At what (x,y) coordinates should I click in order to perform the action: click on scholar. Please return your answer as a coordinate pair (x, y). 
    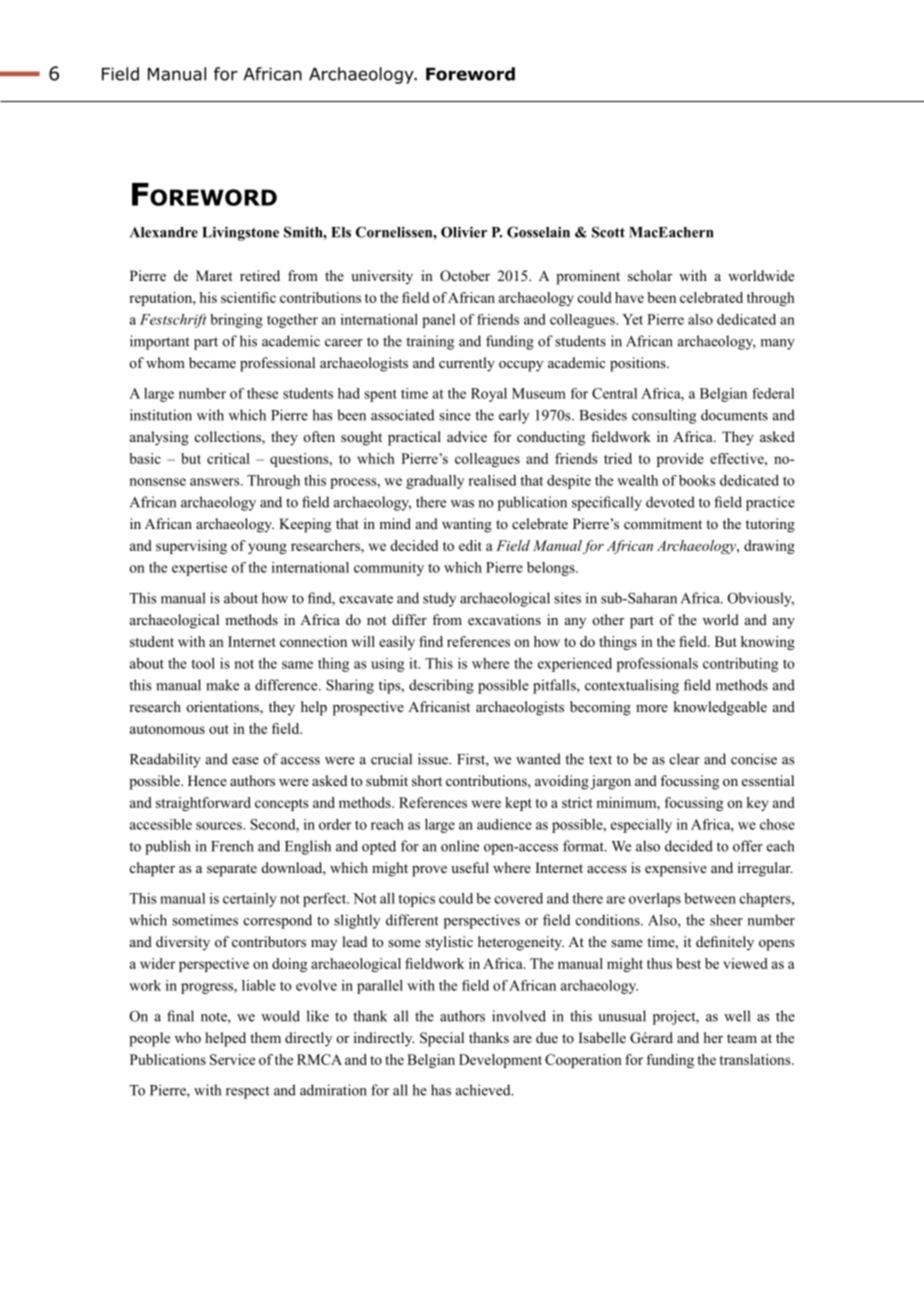
    Looking at the image, I should click on (650, 275).
